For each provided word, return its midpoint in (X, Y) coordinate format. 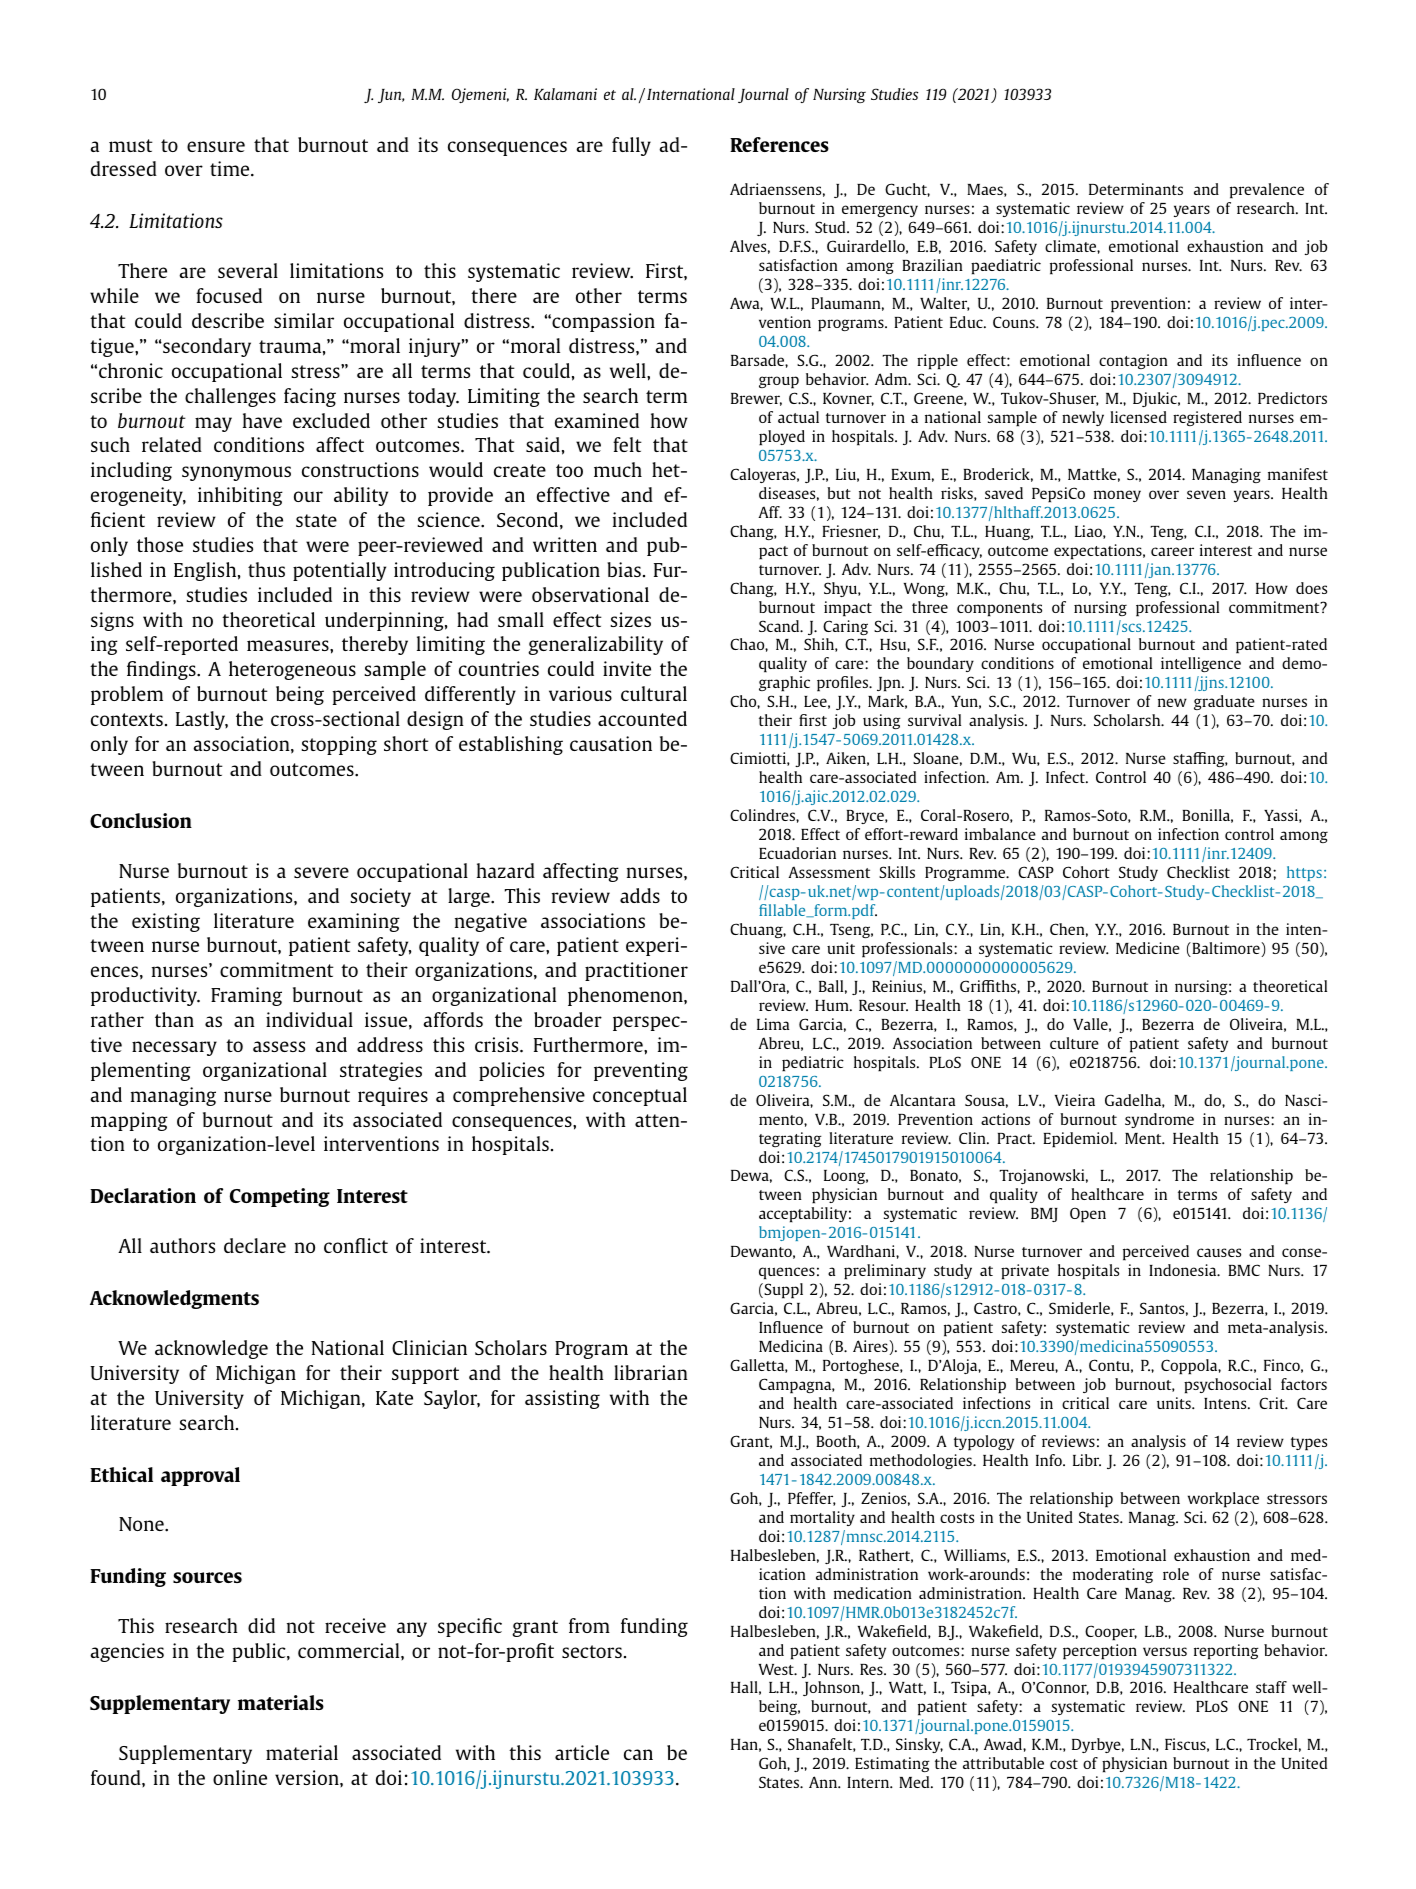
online (240, 1777)
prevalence (1267, 191)
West (777, 1669)
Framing (246, 996)
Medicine (1148, 948)
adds (640, 895)
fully (631, 146)
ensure (216, 146)
